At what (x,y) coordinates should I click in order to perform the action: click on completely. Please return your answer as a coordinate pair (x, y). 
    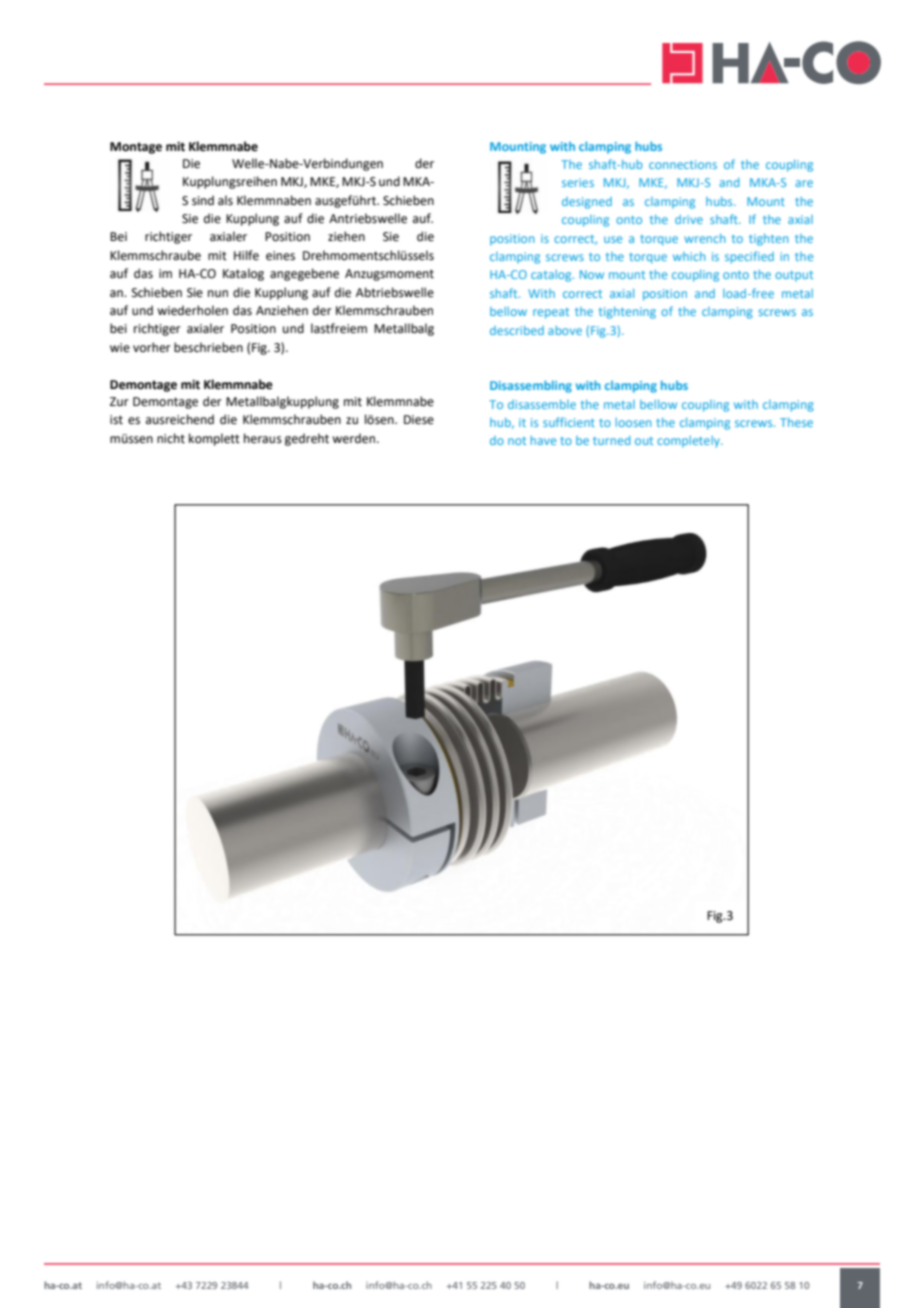
    Looking at the image, I should click on (689, 442).
